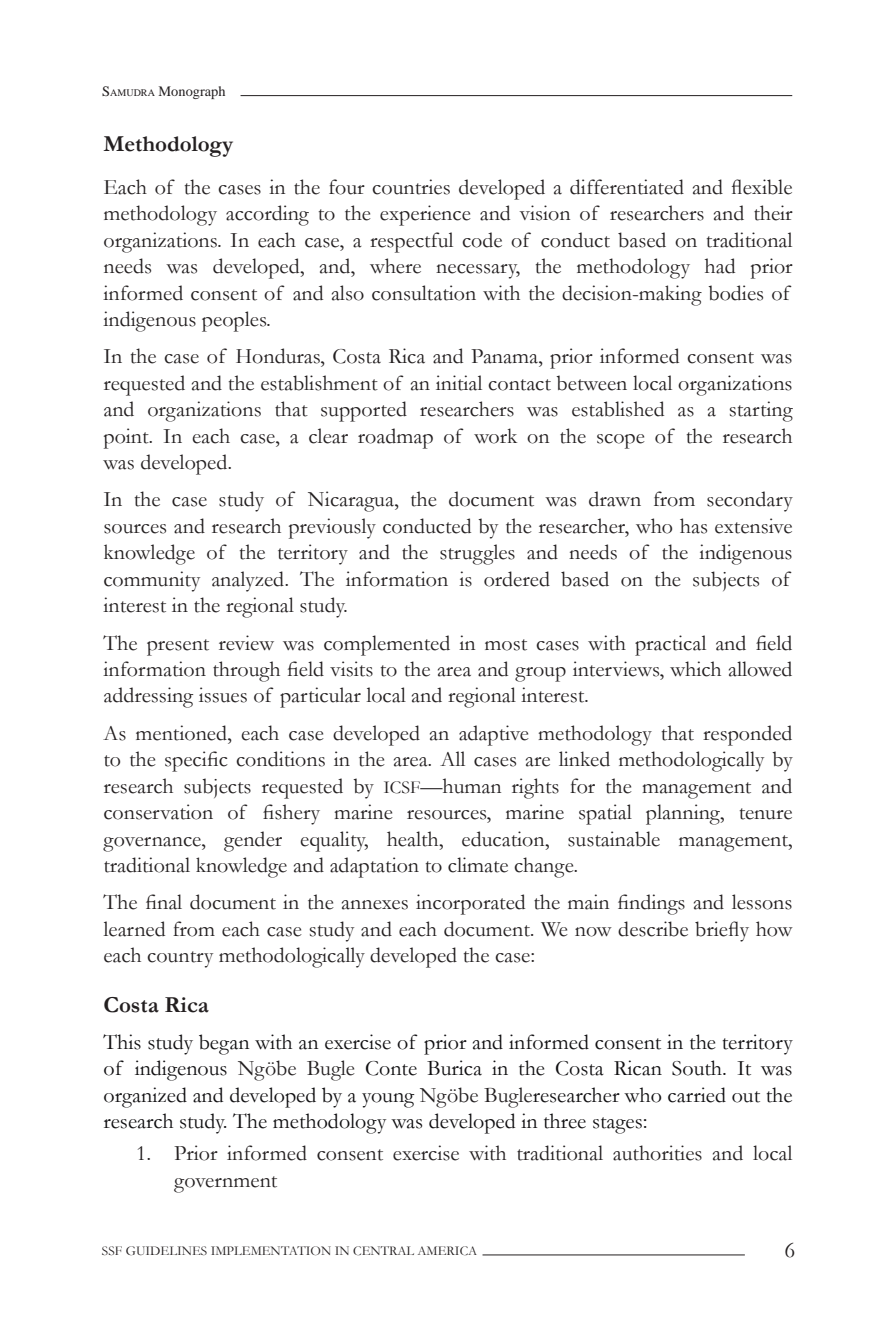 The width and height of the screenshot is (896, 1331). Describe the element at coordinates (166, 1250) in the screenshot. I see `GUIDELINES` at that location.
